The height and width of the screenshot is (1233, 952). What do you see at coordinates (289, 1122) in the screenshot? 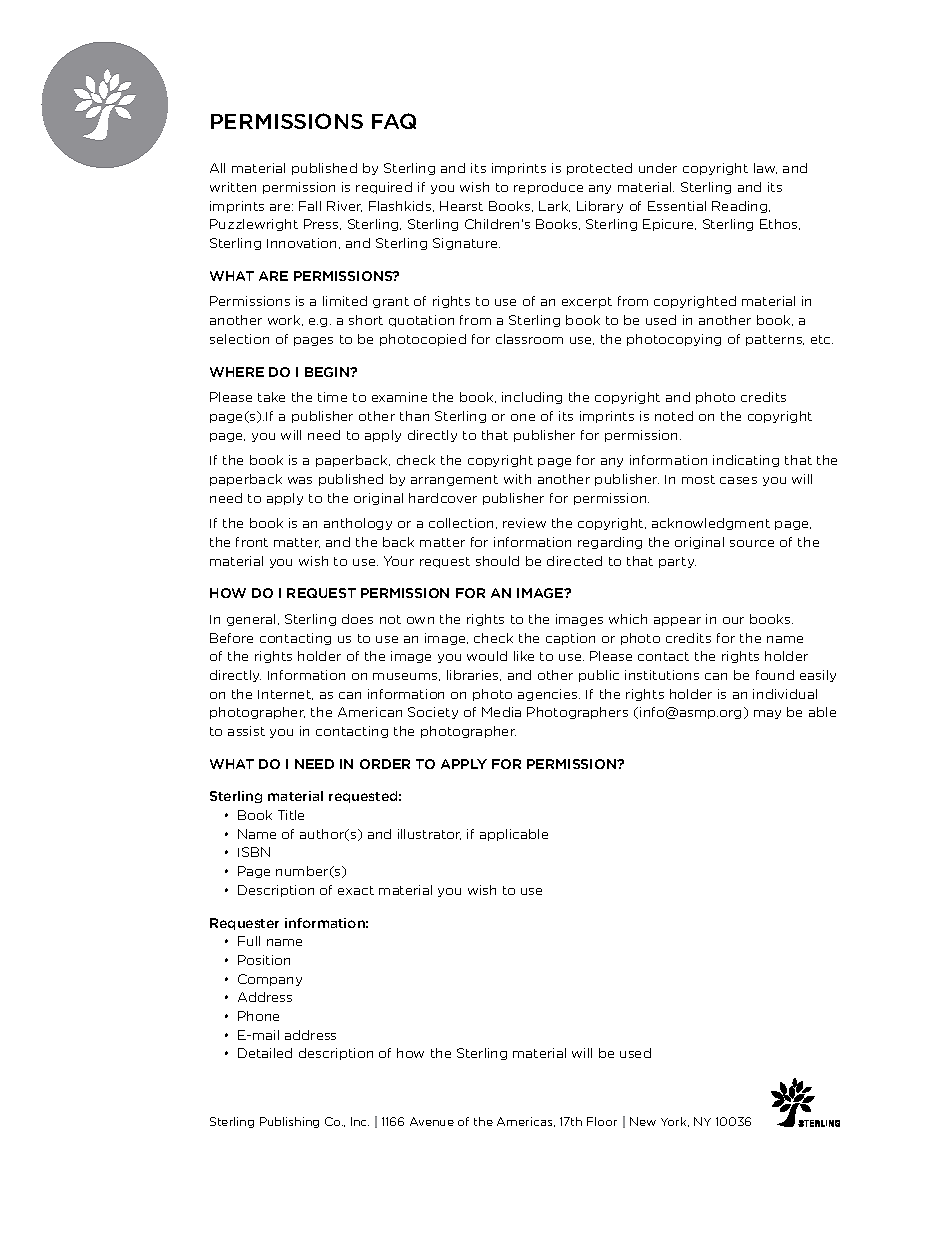
I see `Publishing` at bounding box center [289, 1122].
